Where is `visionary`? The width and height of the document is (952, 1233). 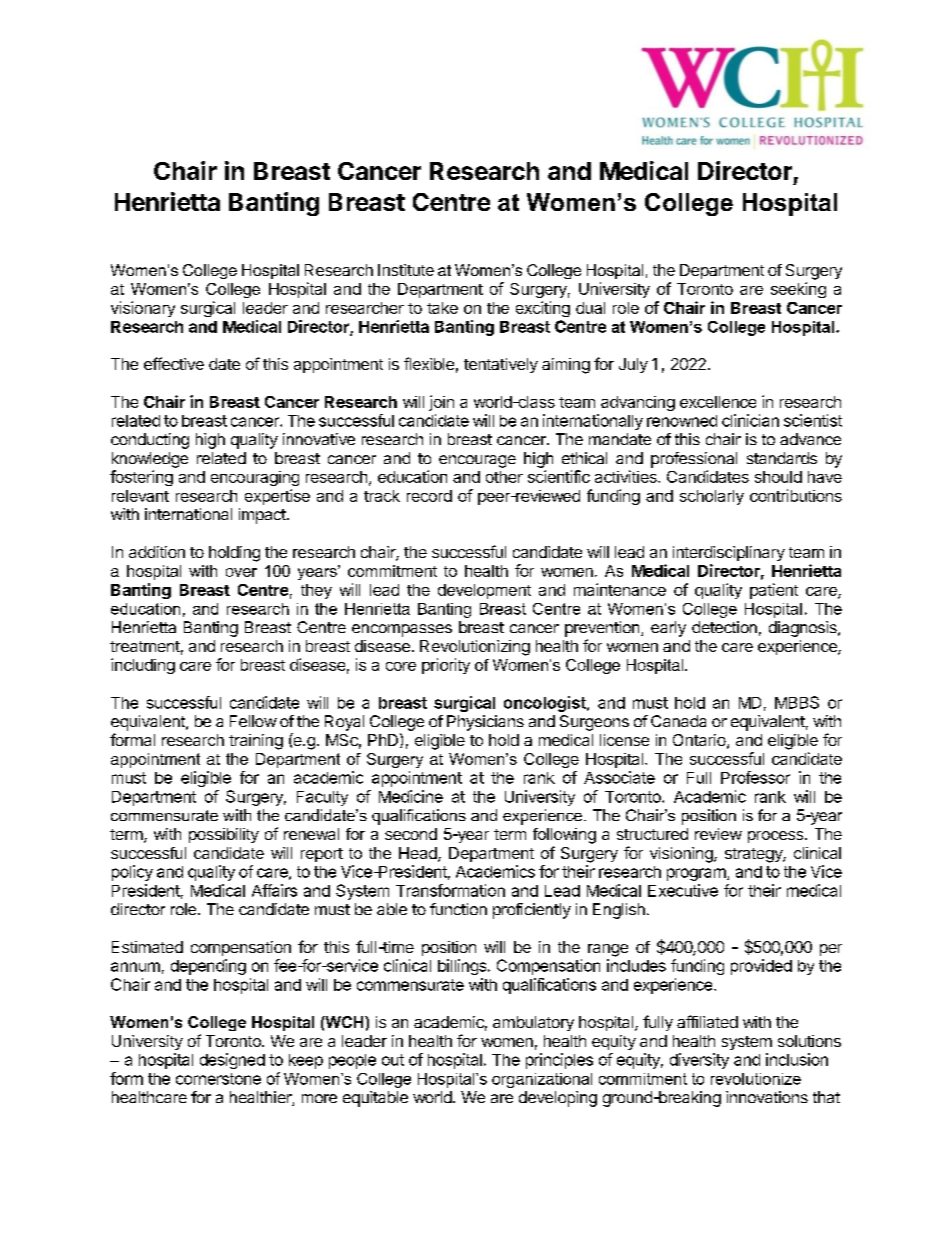
visionary is located at coordinates (143, 309).
